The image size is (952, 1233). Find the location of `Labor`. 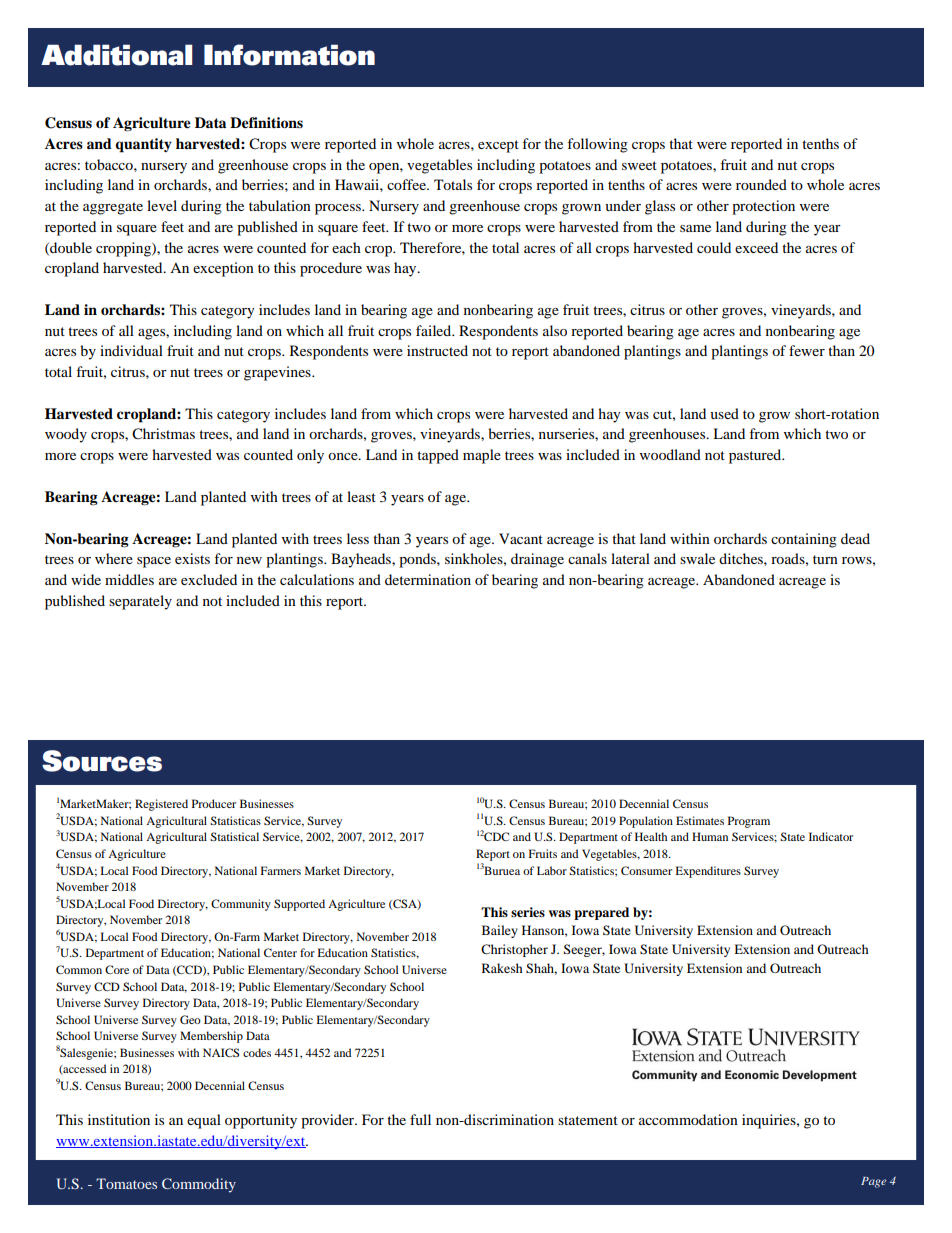

Labor is located at coordinates (552, 870).
